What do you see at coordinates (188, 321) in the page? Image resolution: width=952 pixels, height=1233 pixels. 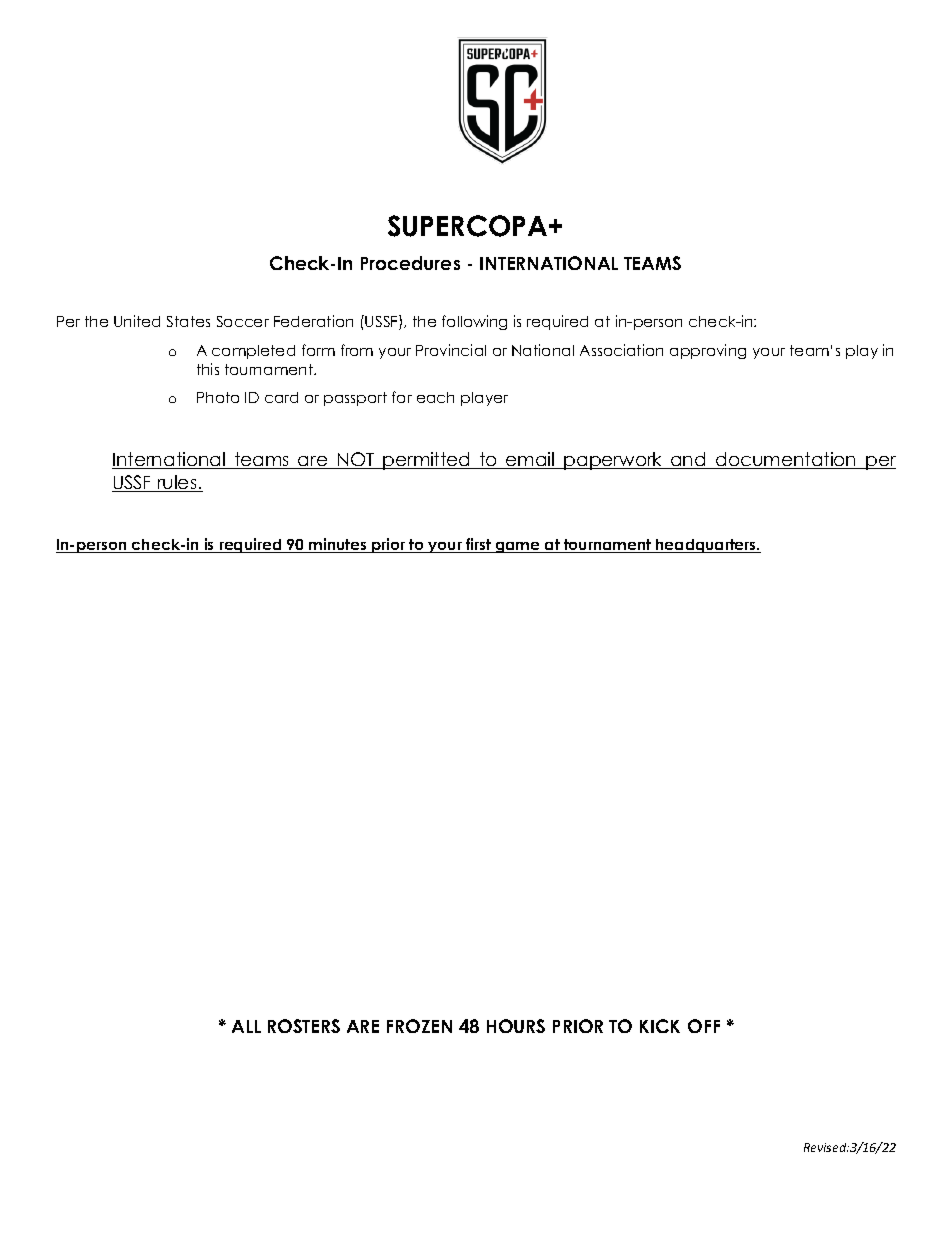 I see `States` at bounding box center [188, 321].
